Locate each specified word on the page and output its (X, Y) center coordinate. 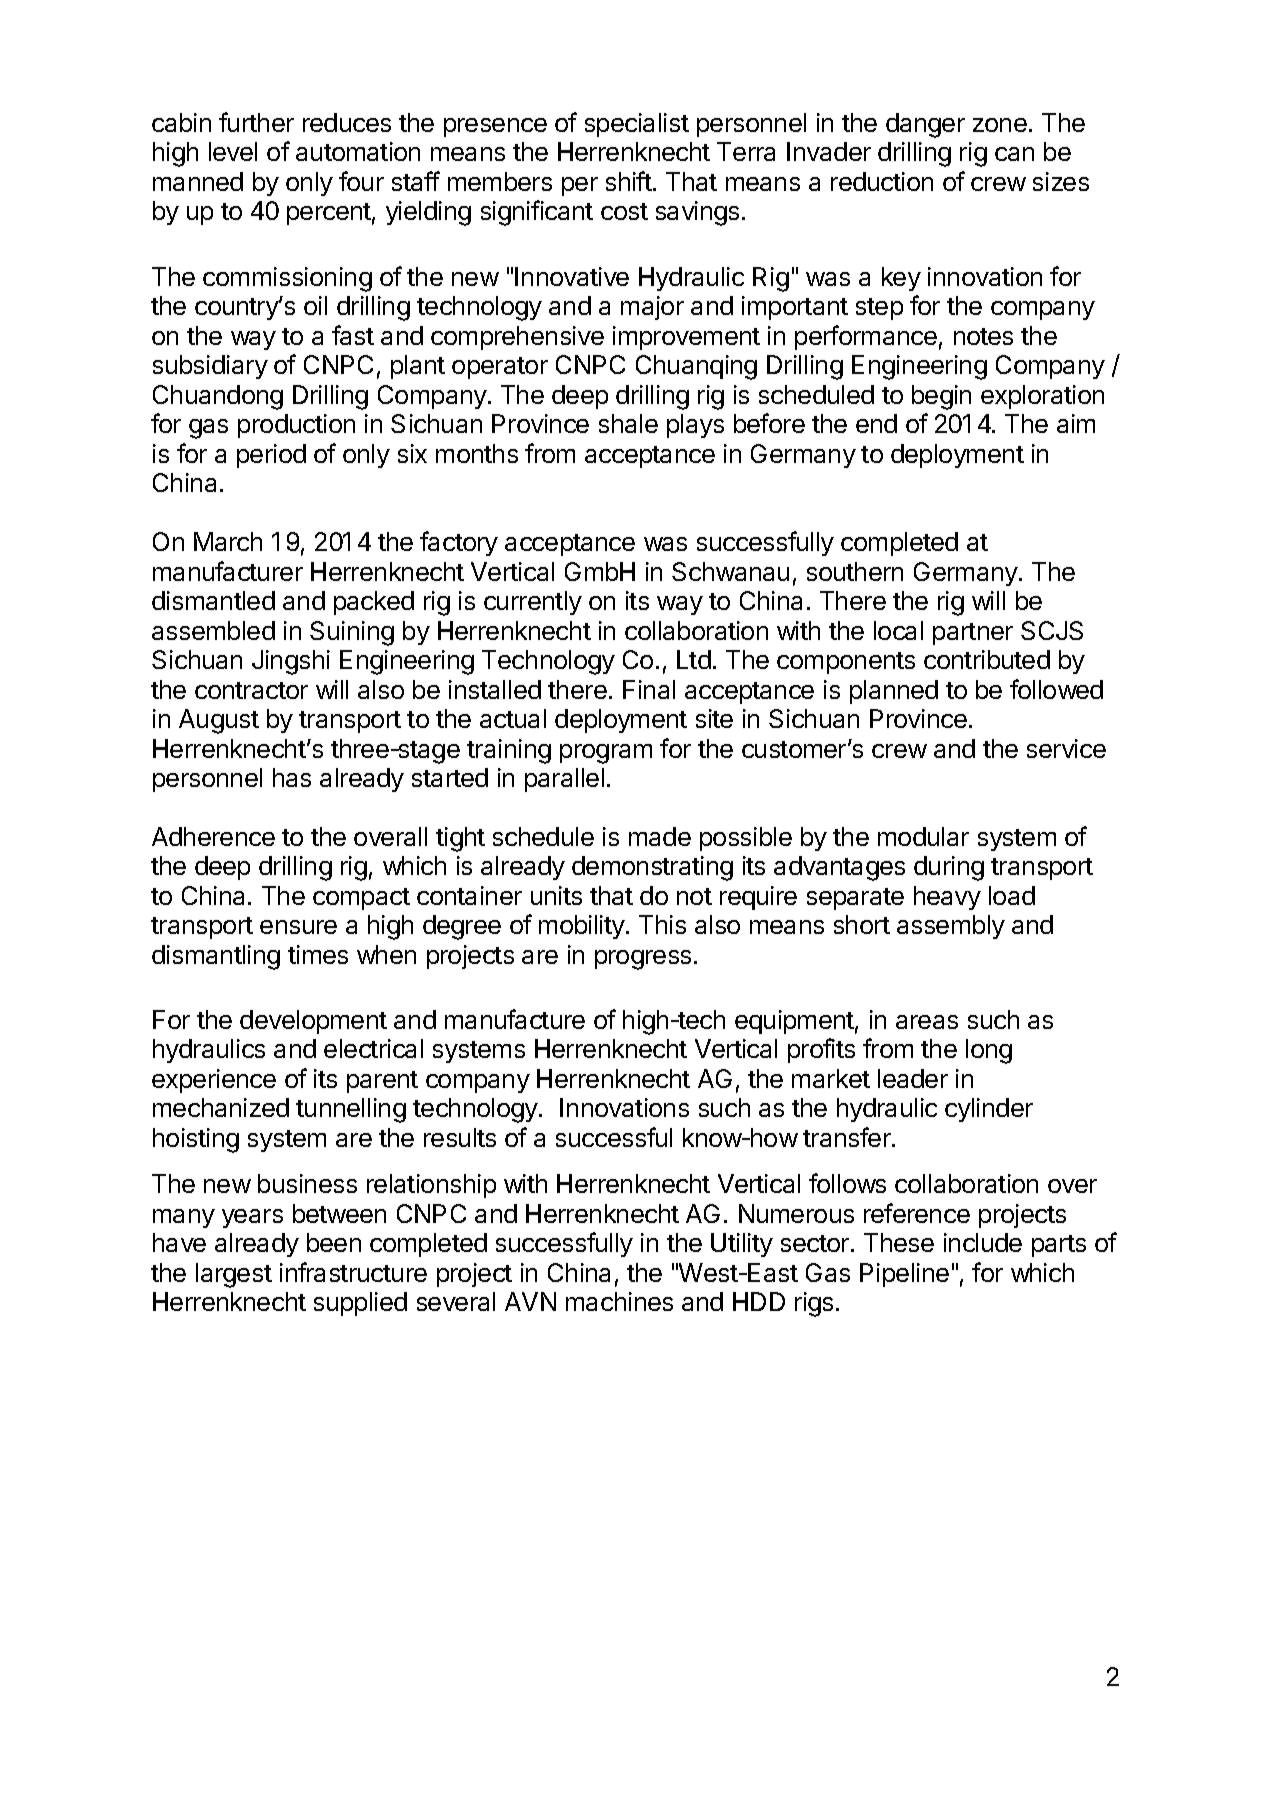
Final (649, 689)
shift (629, 181)
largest (234, 1275)
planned (894, 692)
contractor (251, 690)
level (233, 151)
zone (1000, 125)
